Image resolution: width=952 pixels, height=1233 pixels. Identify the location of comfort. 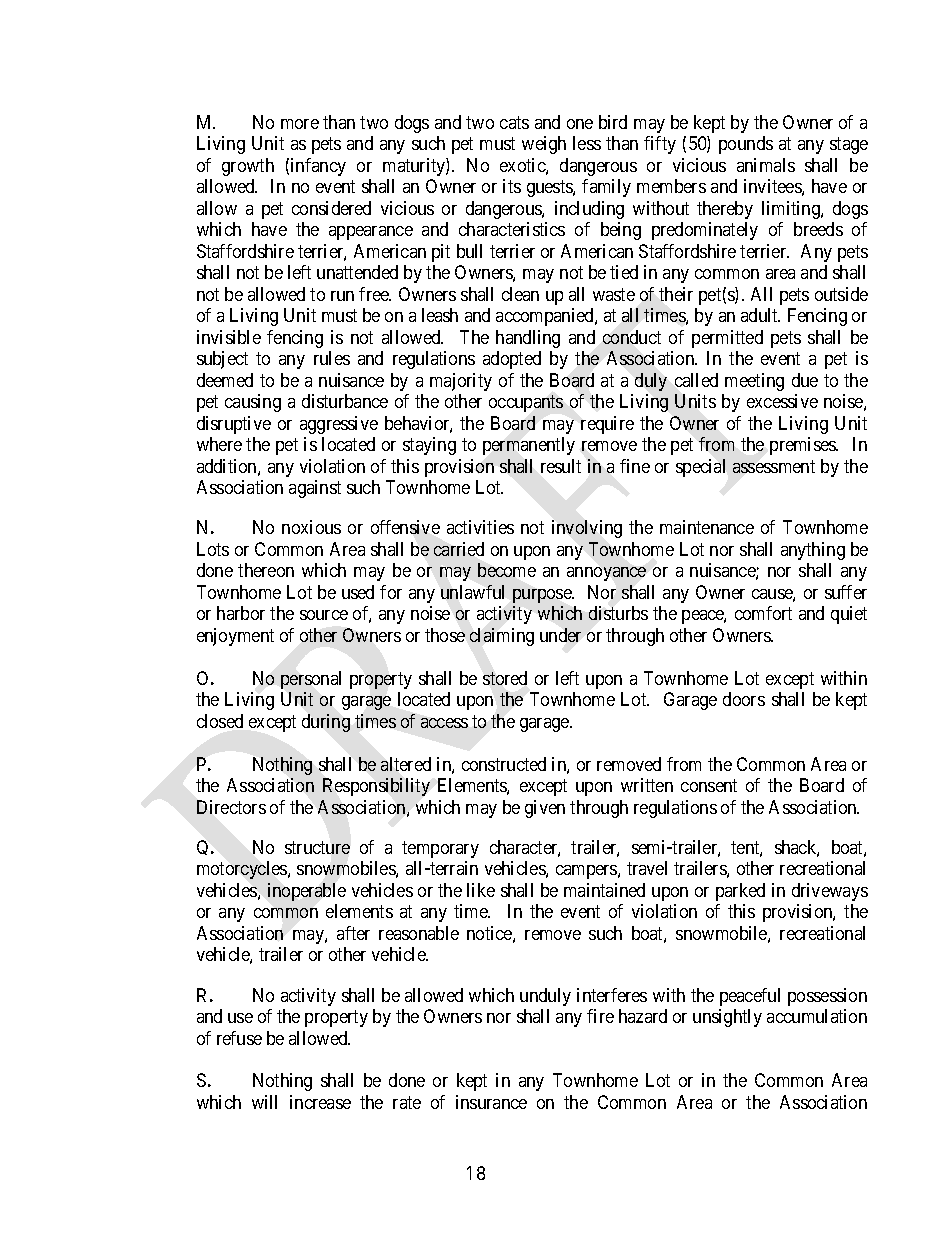
(763, 613).
